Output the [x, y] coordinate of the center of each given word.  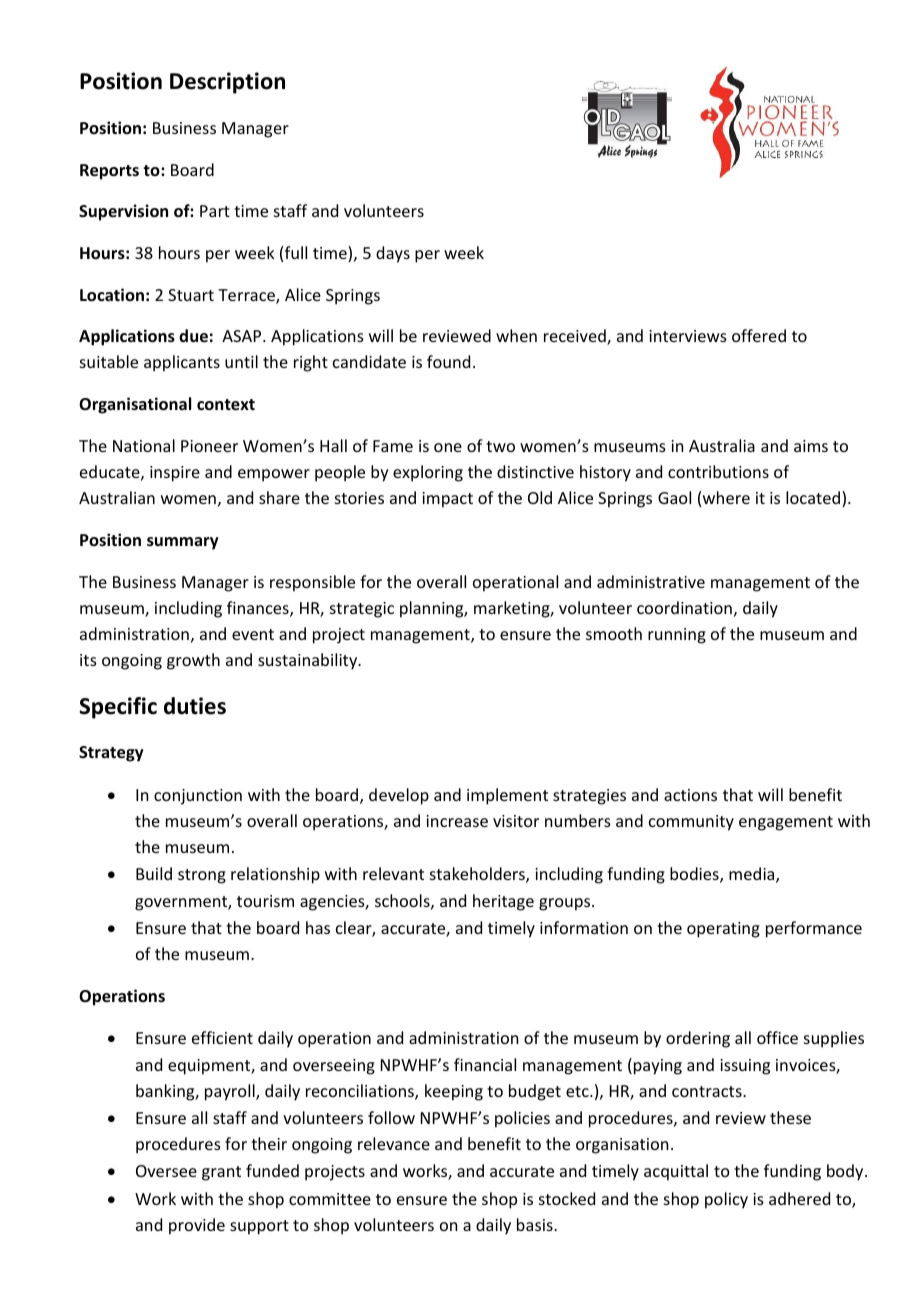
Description [227, 83]
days [393, 254]
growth [193, 661]
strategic [362, 610]
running [677, 636]
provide [197, 1226]
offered [759, 335]
